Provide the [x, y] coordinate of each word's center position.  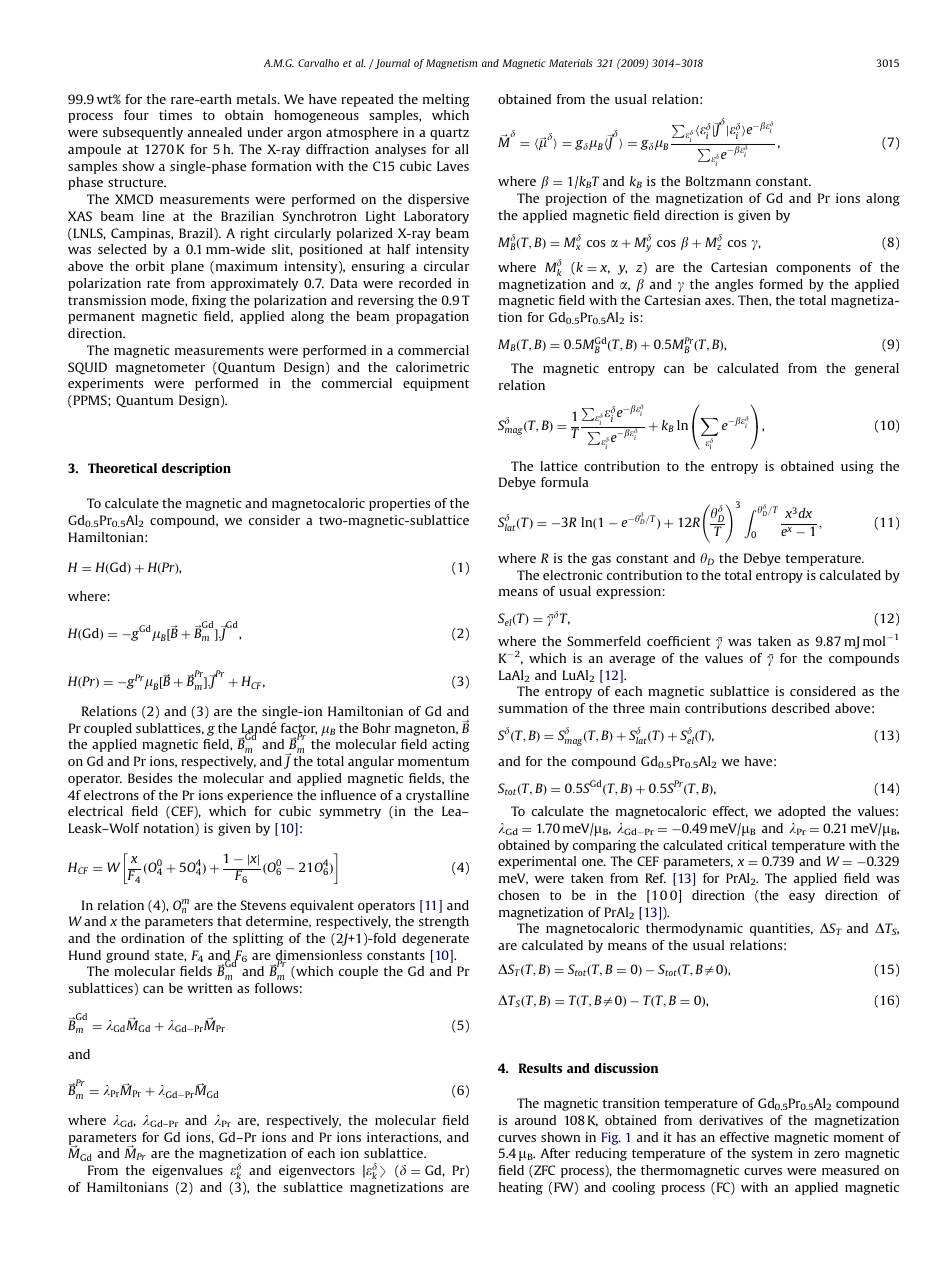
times [175, 115]
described [801, 708]
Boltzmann [718, 181]
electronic [573, 575]
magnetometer [160, 369]
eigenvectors [317, 1171]
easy [802, 898]
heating [521, 1188]
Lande [259, 729]
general [877, 369]
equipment [436, 384]
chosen [518, 895]
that [229, 921]
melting [446, 100]
